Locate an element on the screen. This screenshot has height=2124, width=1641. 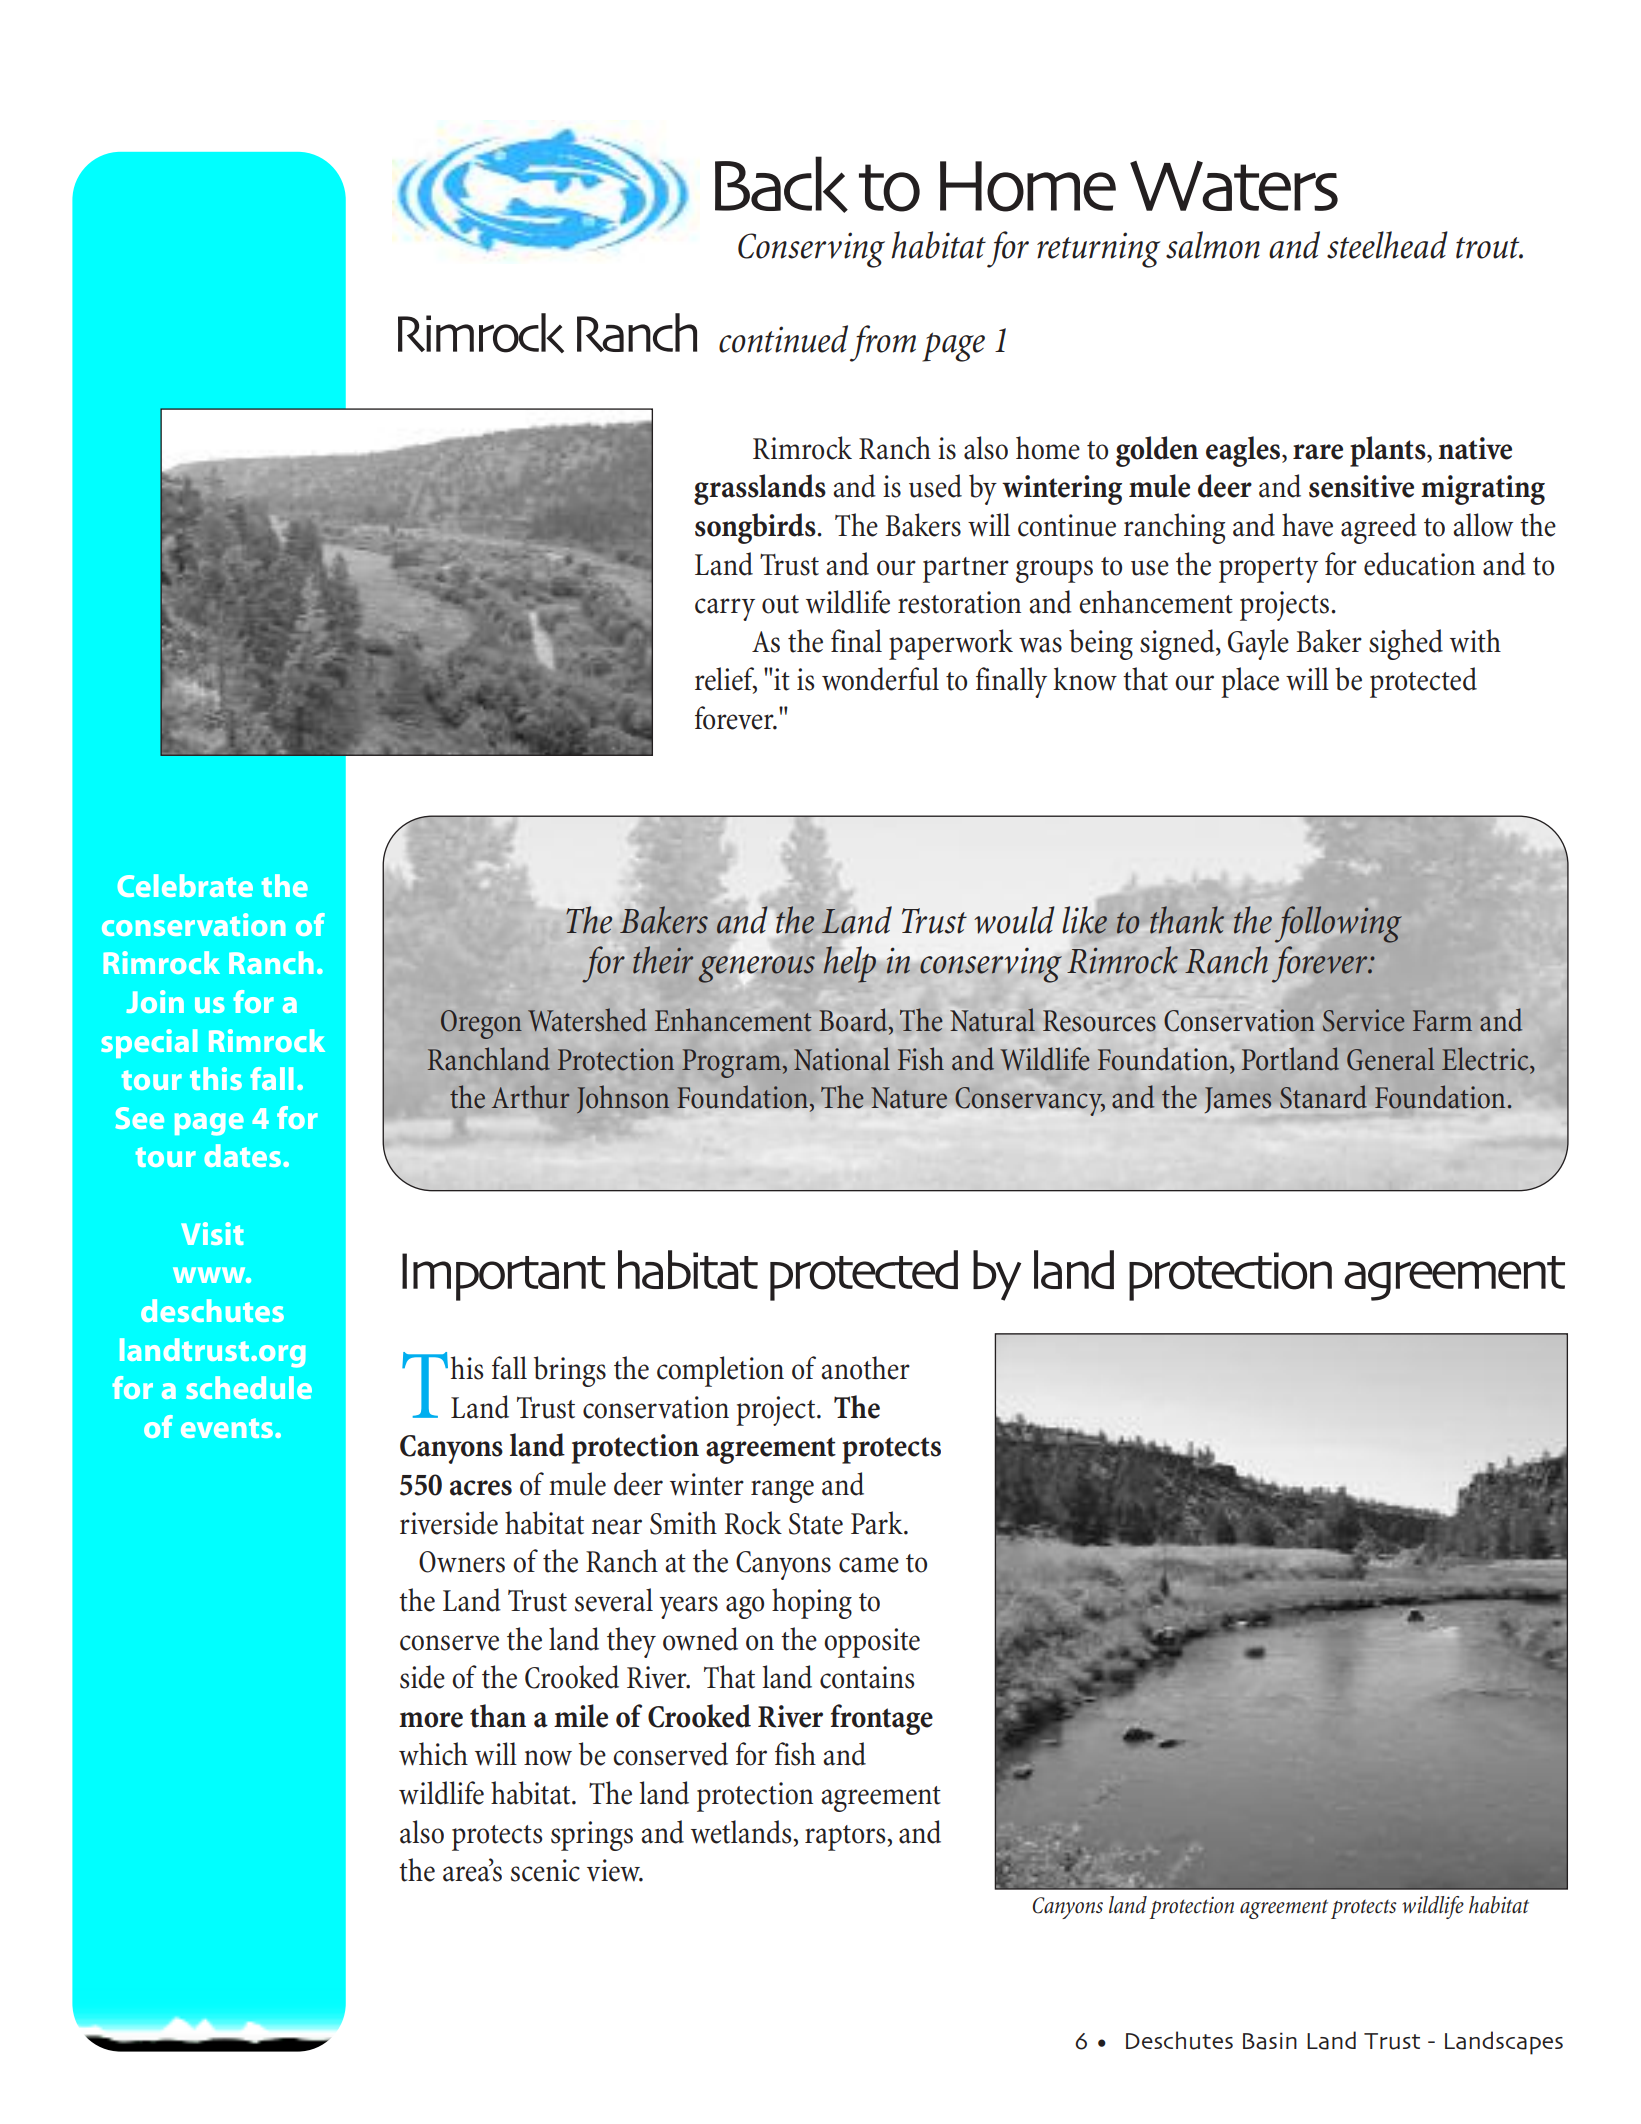
place is located at coordinates (1250, 682).
